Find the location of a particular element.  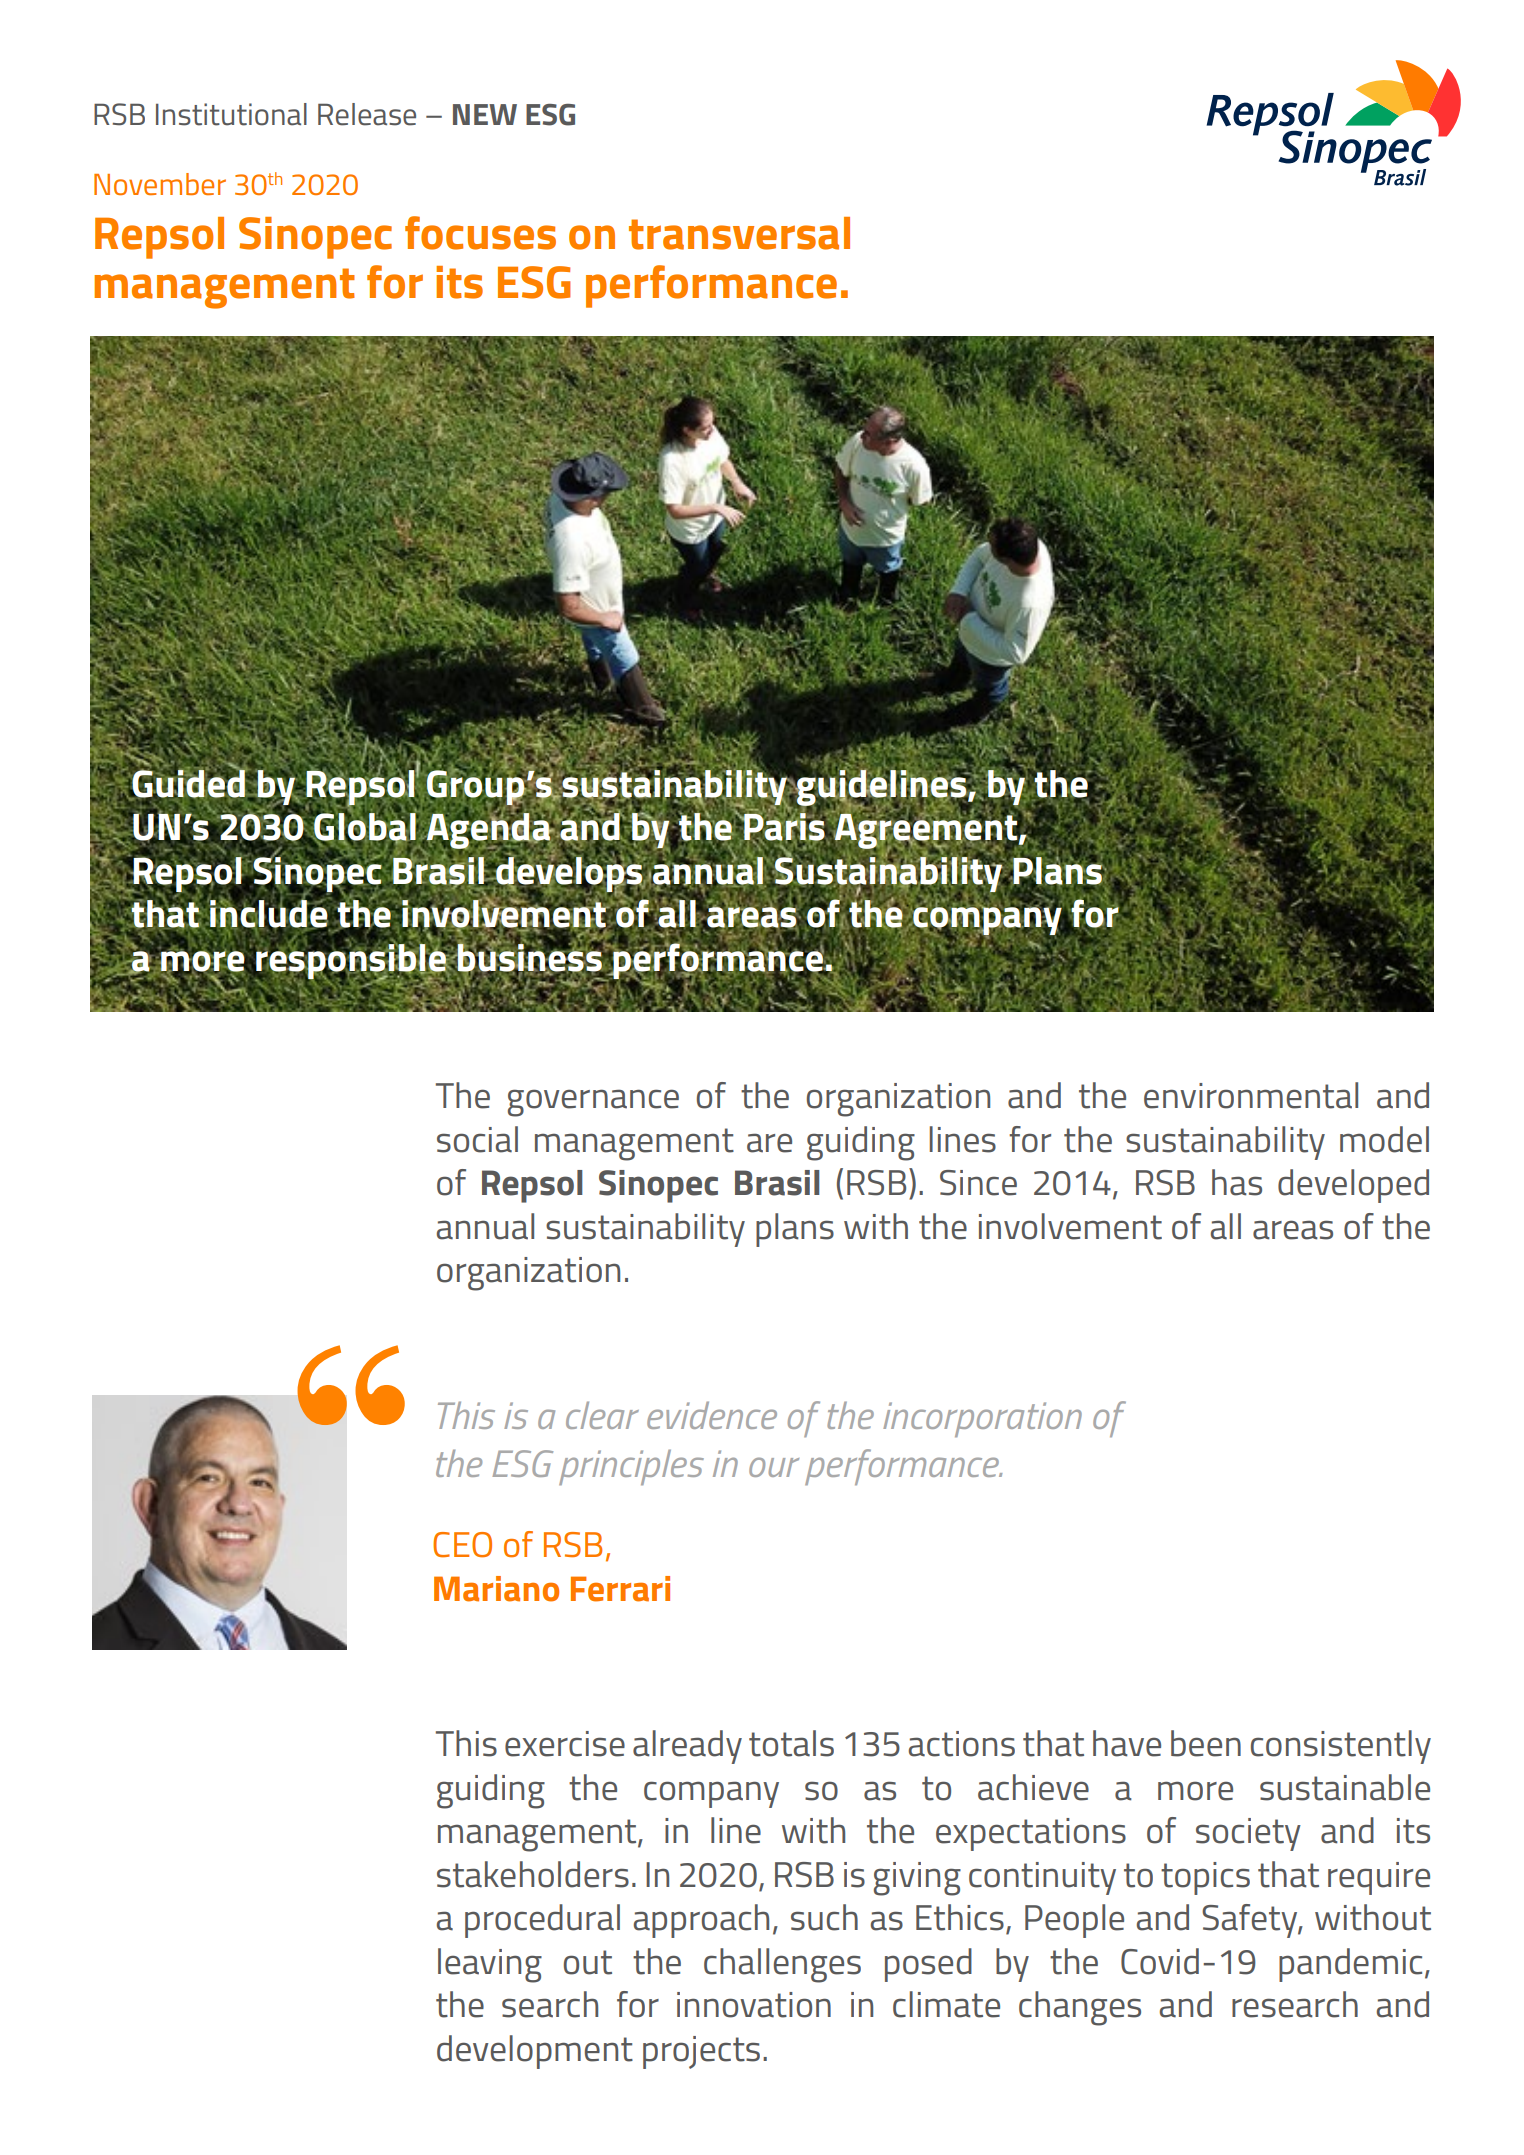

Release is located at coordinates (367, 114).
